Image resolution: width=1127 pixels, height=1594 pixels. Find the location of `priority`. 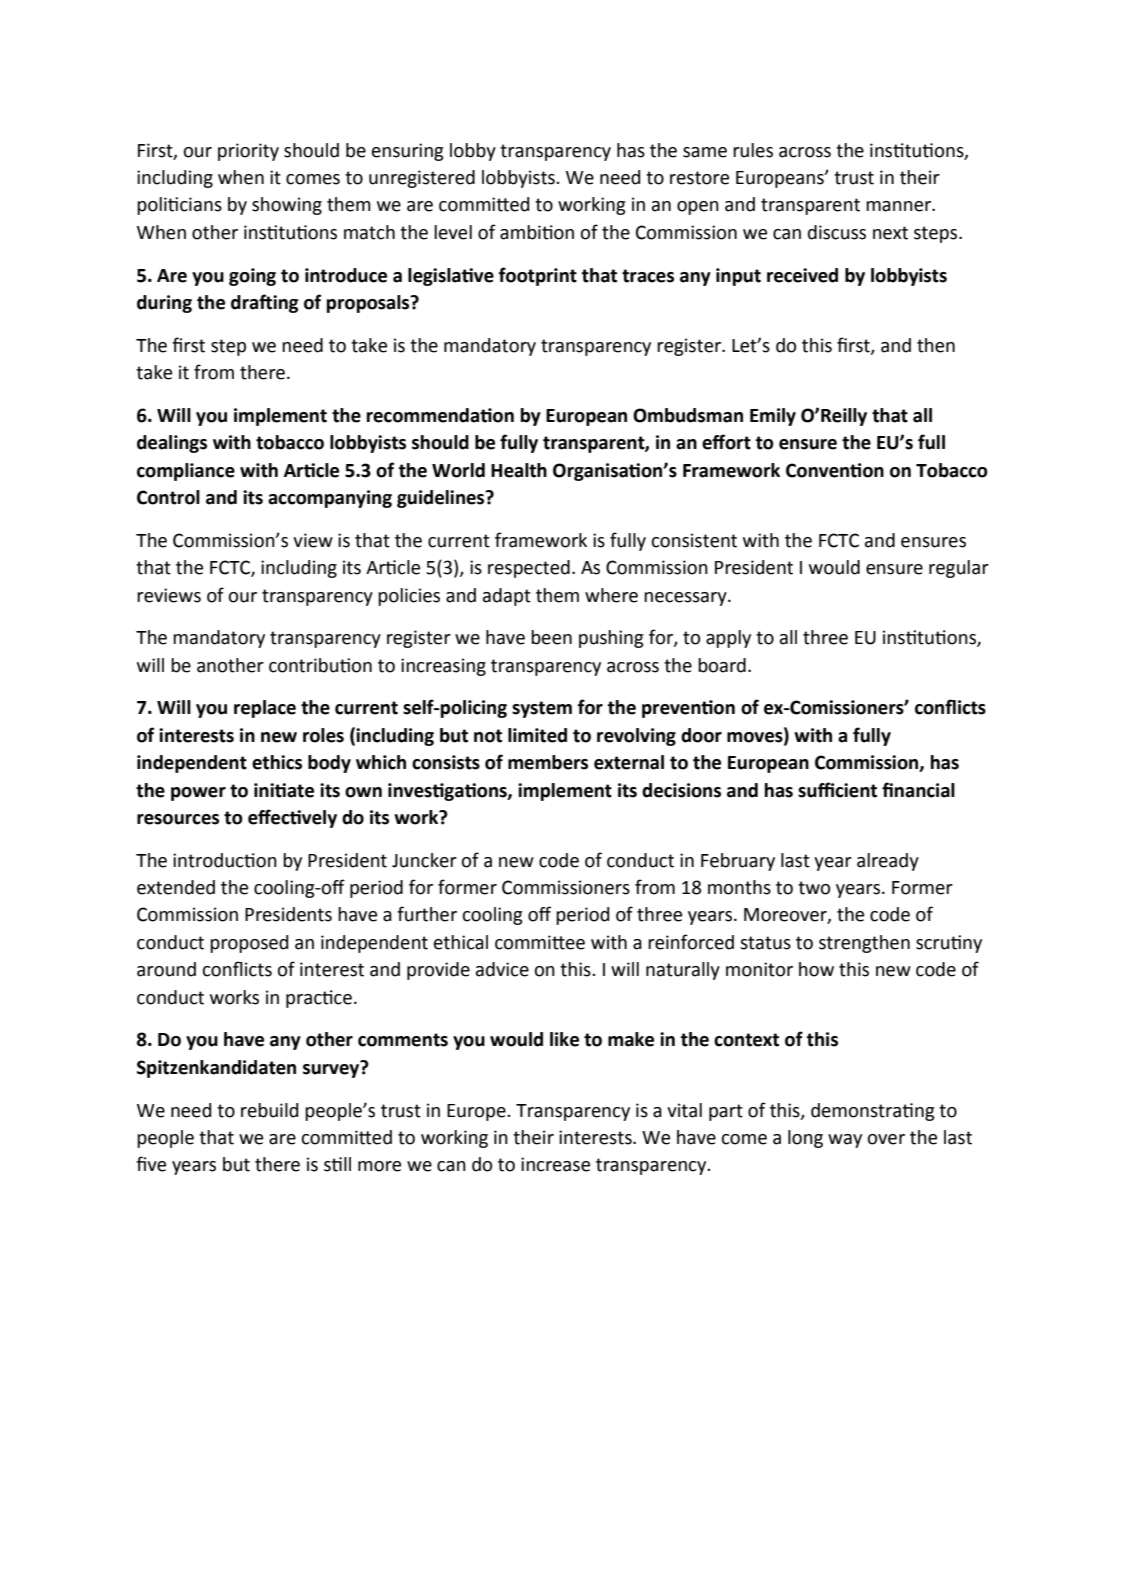

priority is located at coordinates (248, 152).
